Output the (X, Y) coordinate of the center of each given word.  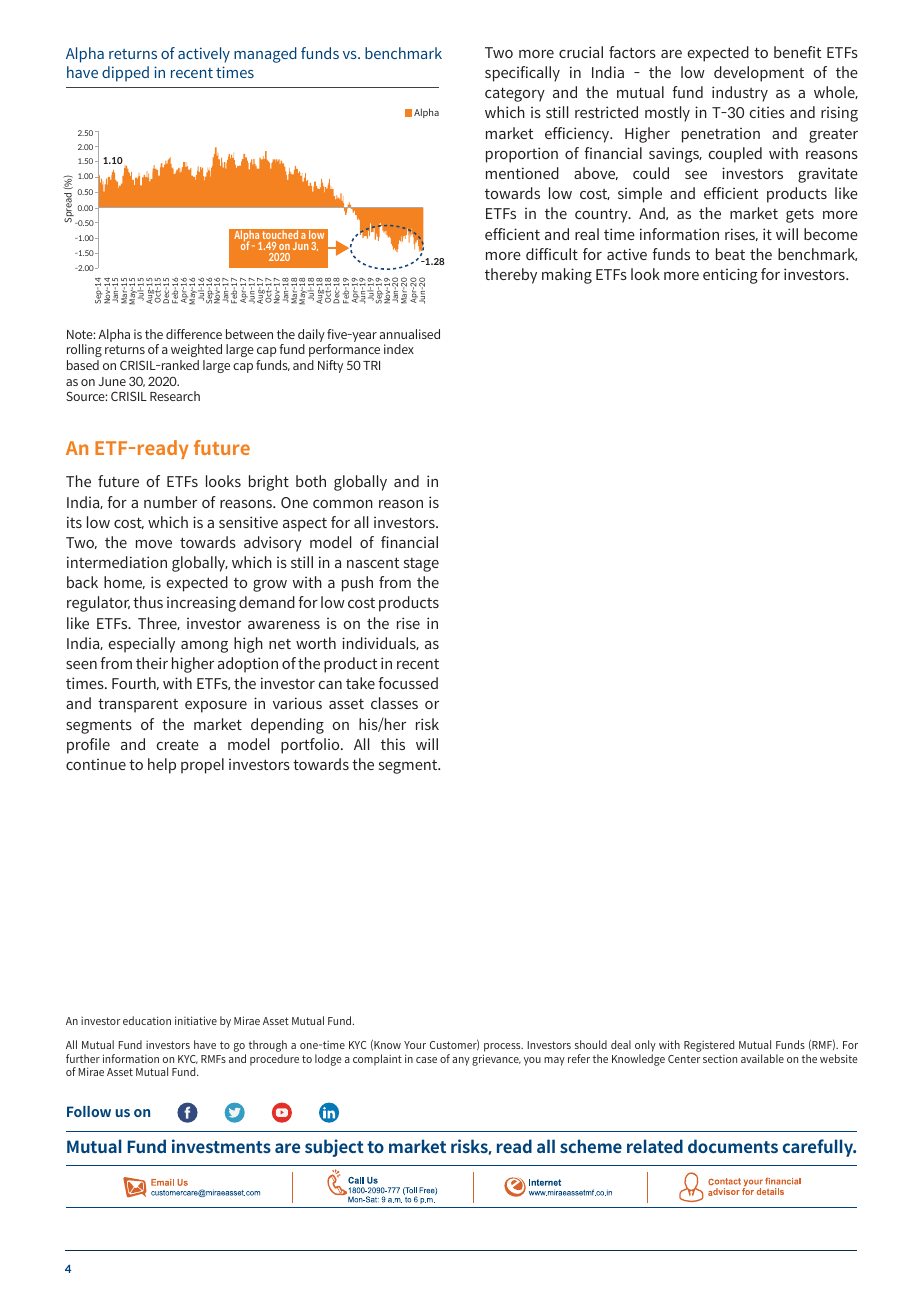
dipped (125, 74)
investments (221, 1146)
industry (740, 94)
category (515, 94)
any (461, 1061)
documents (733, 1146)
